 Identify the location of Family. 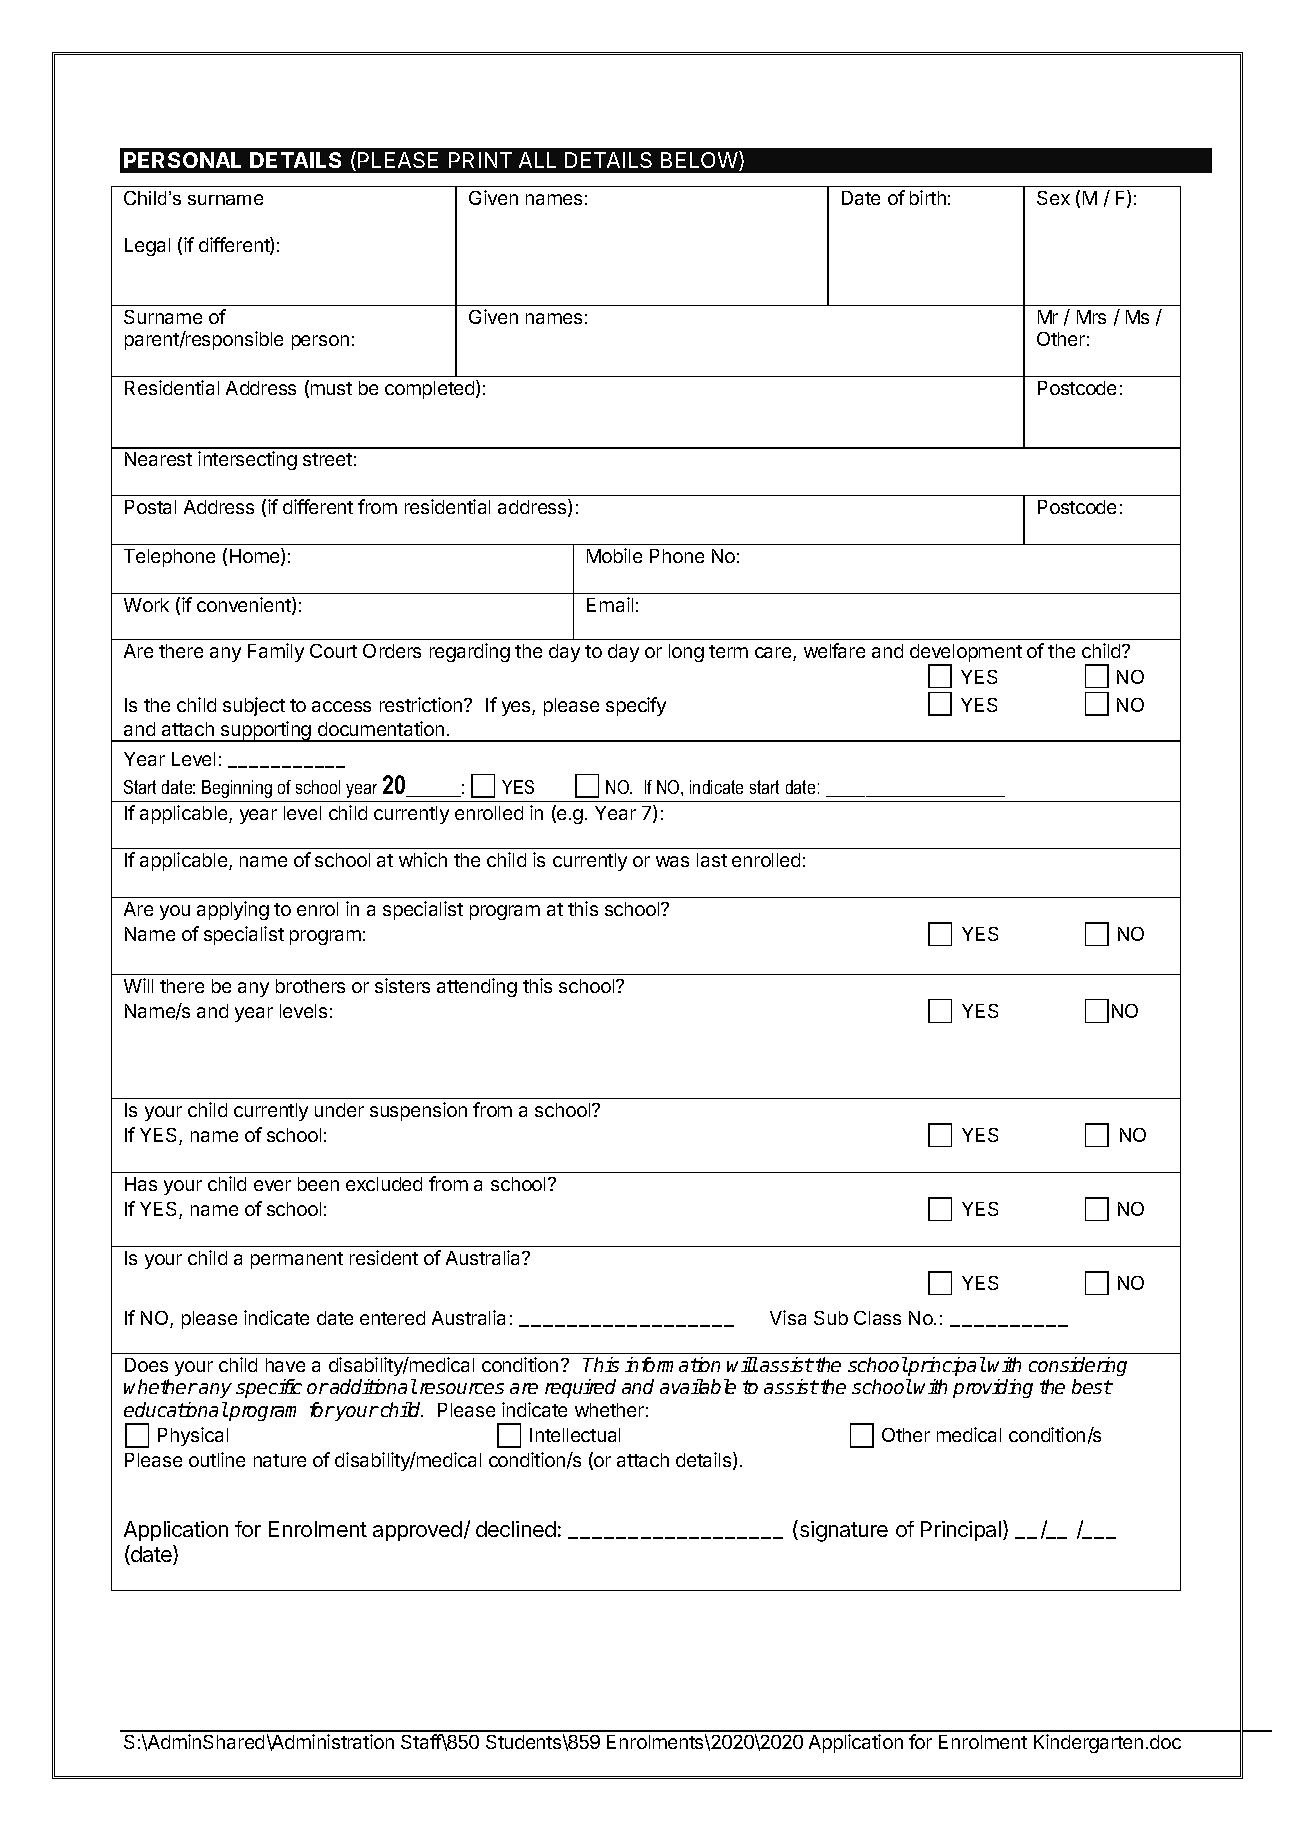
(276, 652).
